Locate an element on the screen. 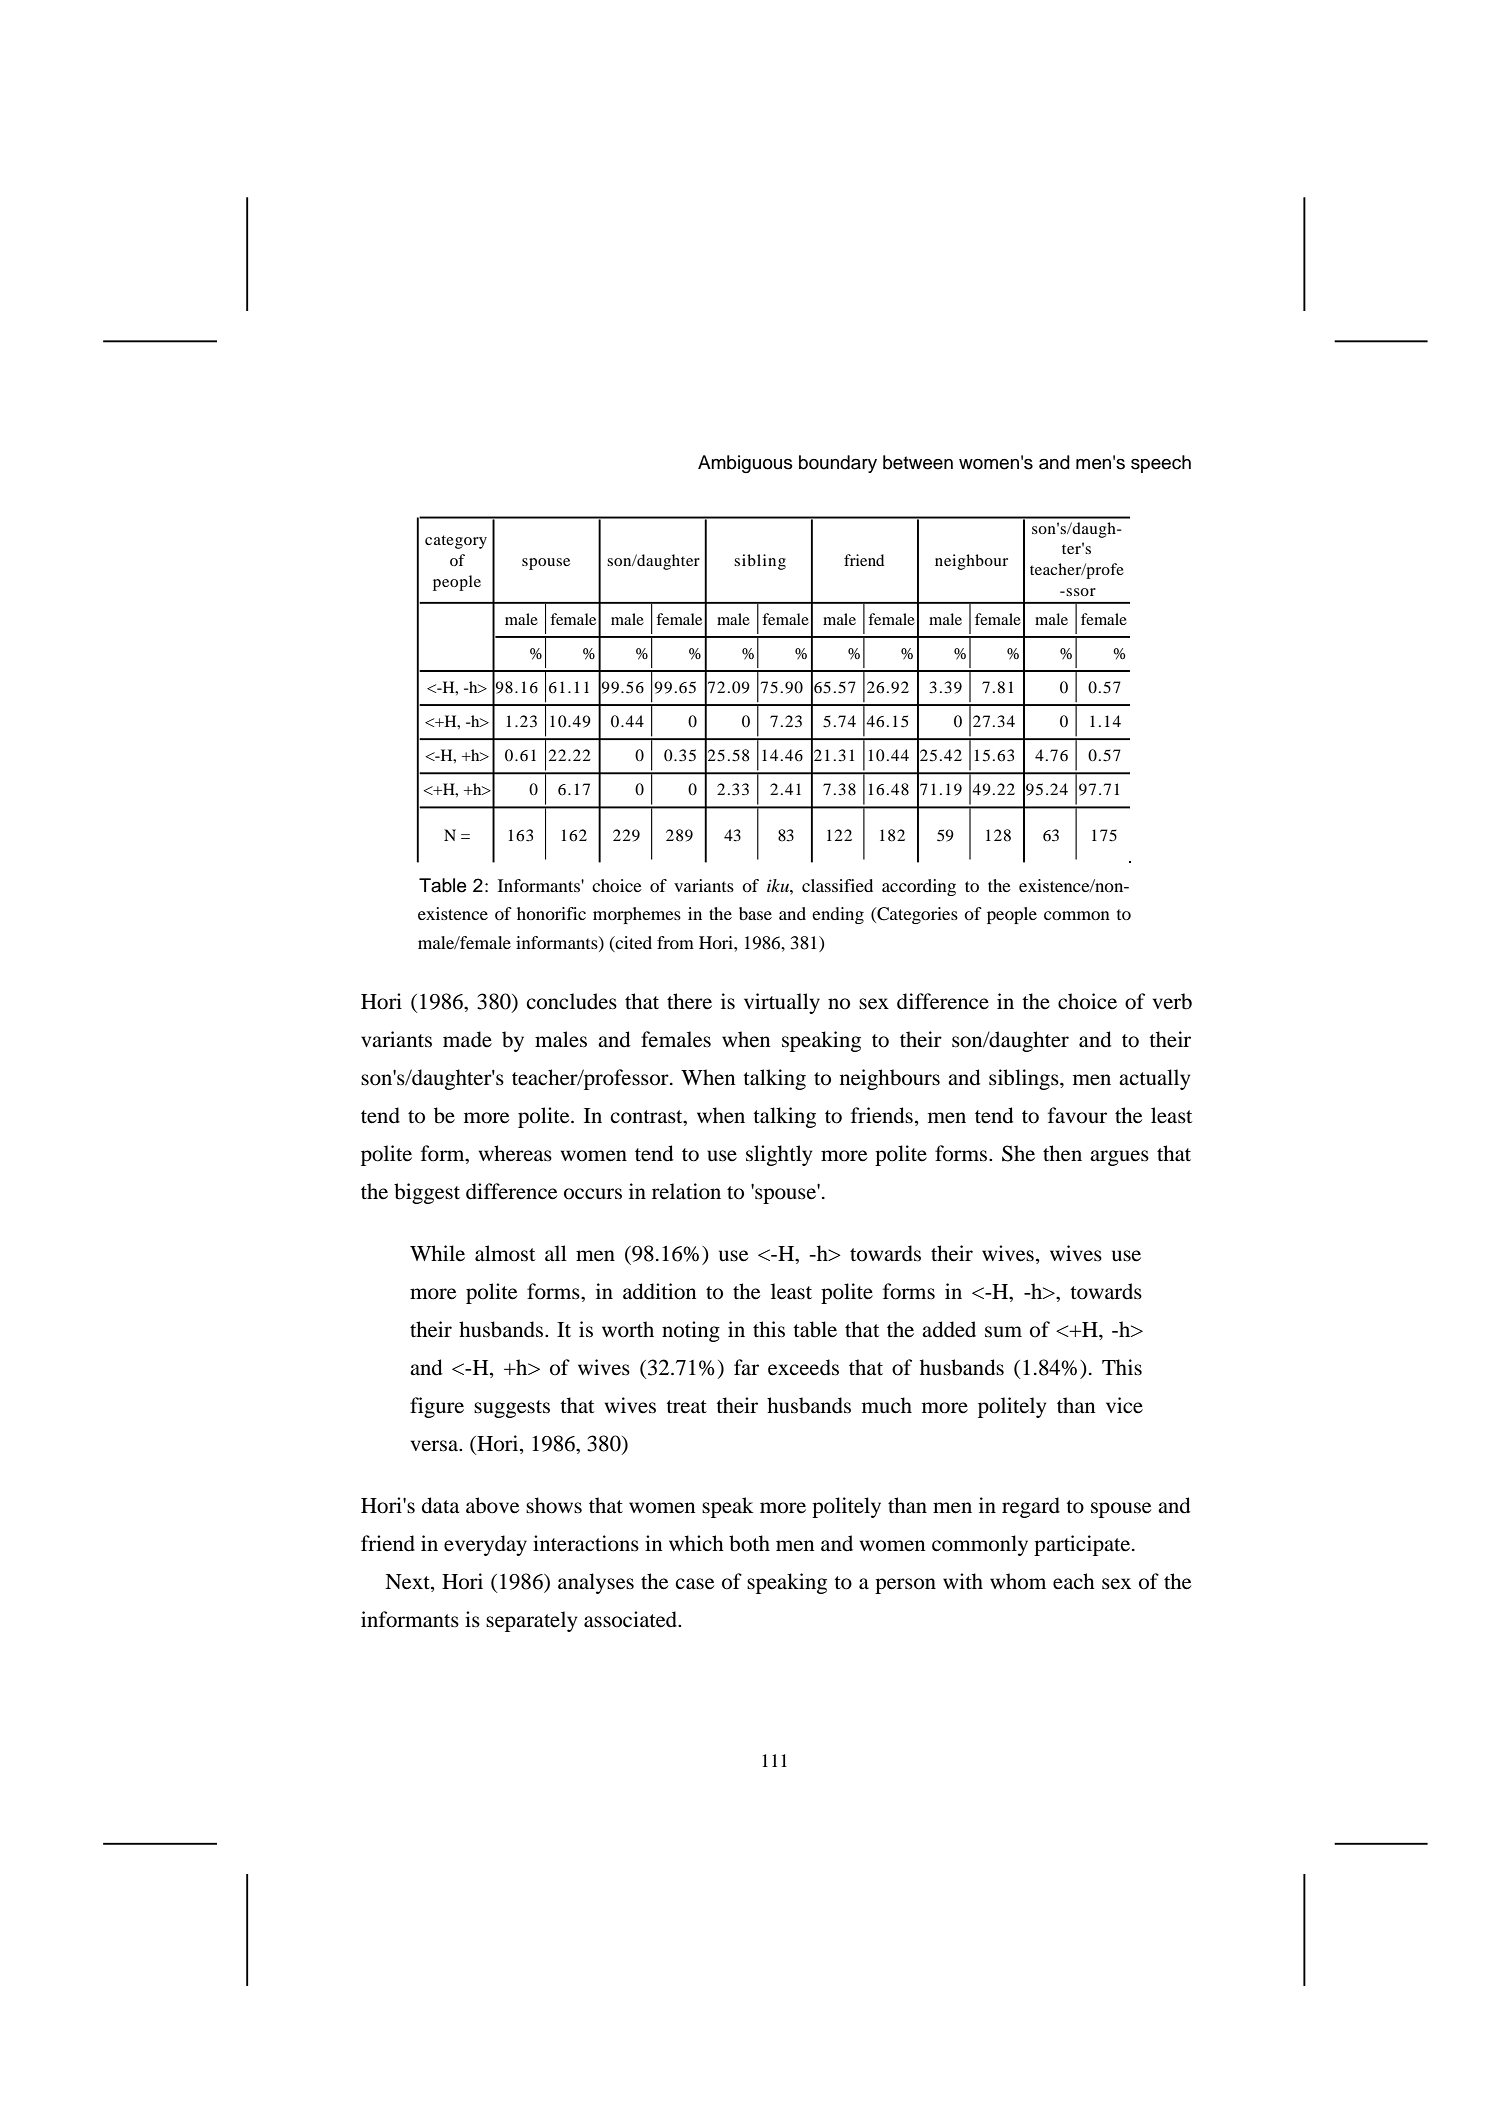  exceeds is located at coordinates (803, 1367).
